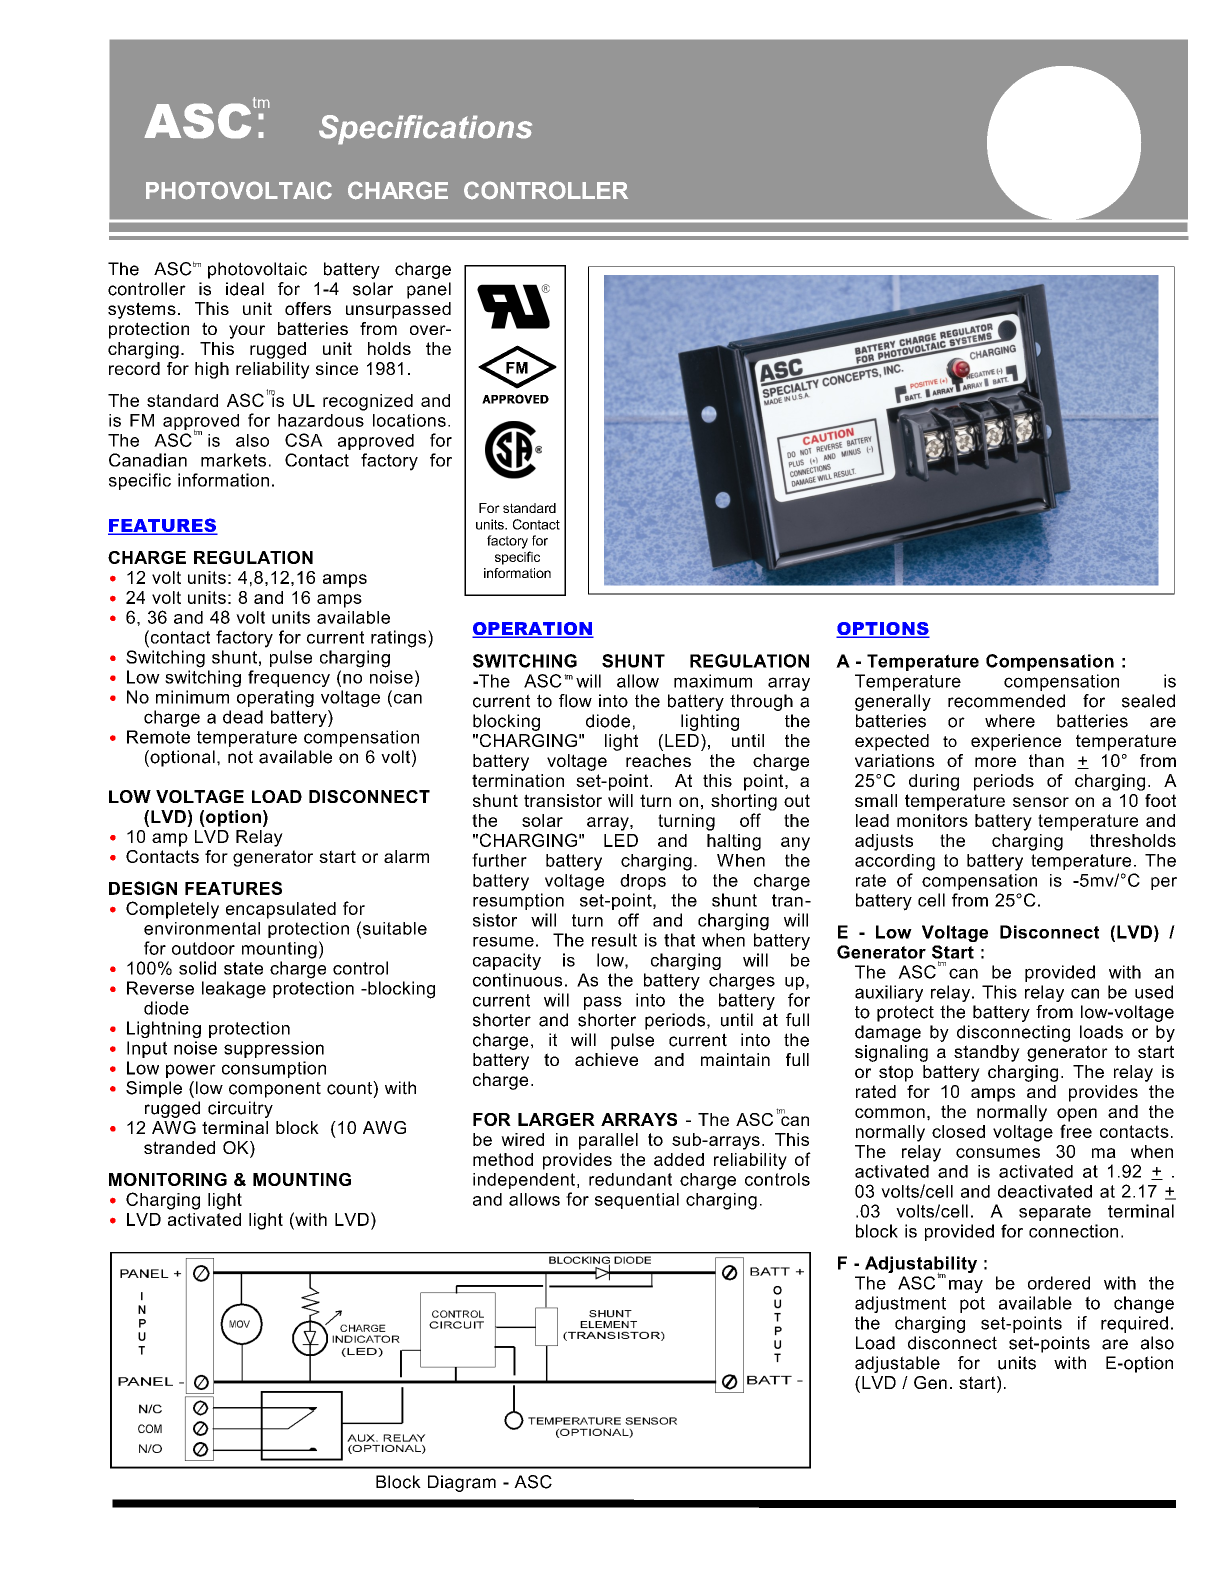  I want to click on adjustable, so click(897, 1364).
